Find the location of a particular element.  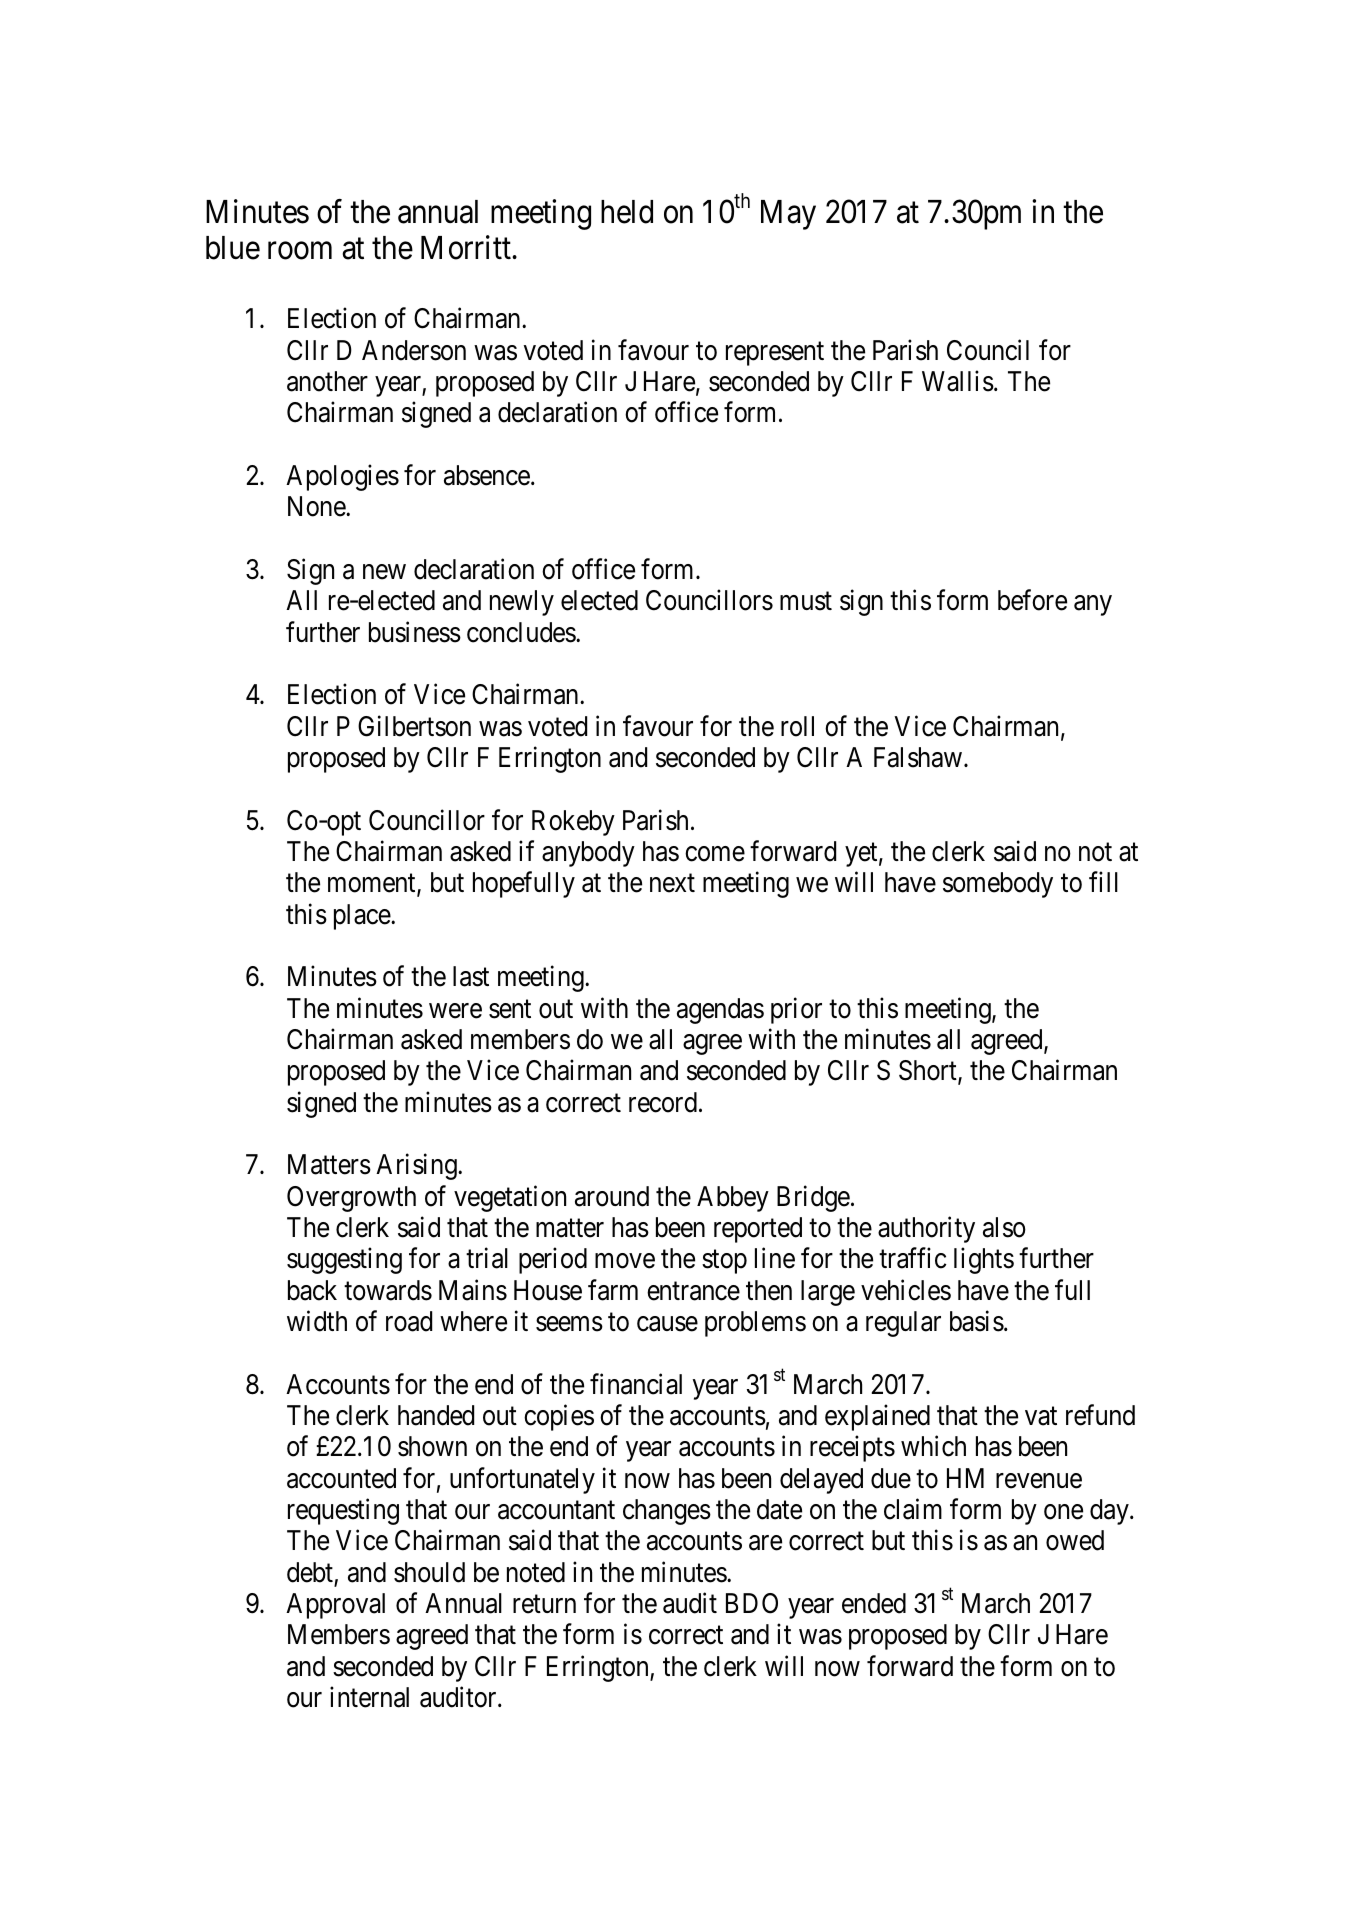

Approval is located at coordinates (335, 1606).
